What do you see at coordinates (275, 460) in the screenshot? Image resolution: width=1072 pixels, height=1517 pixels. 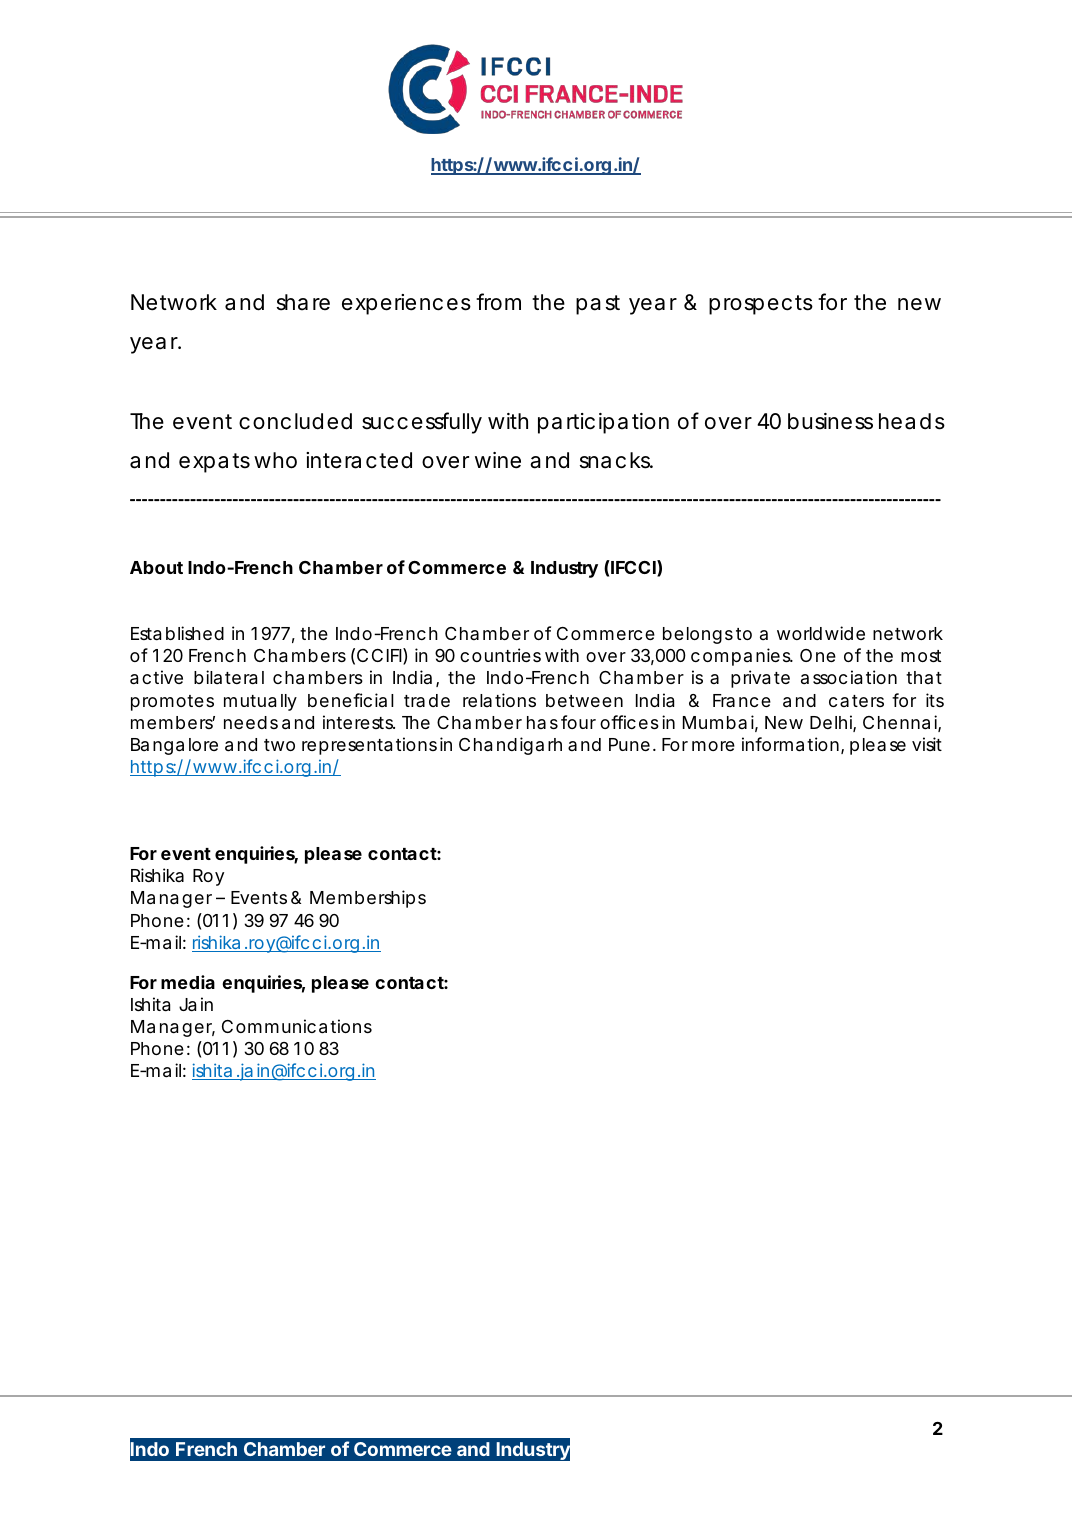 I see `who` at bounding box center [275, 460].
